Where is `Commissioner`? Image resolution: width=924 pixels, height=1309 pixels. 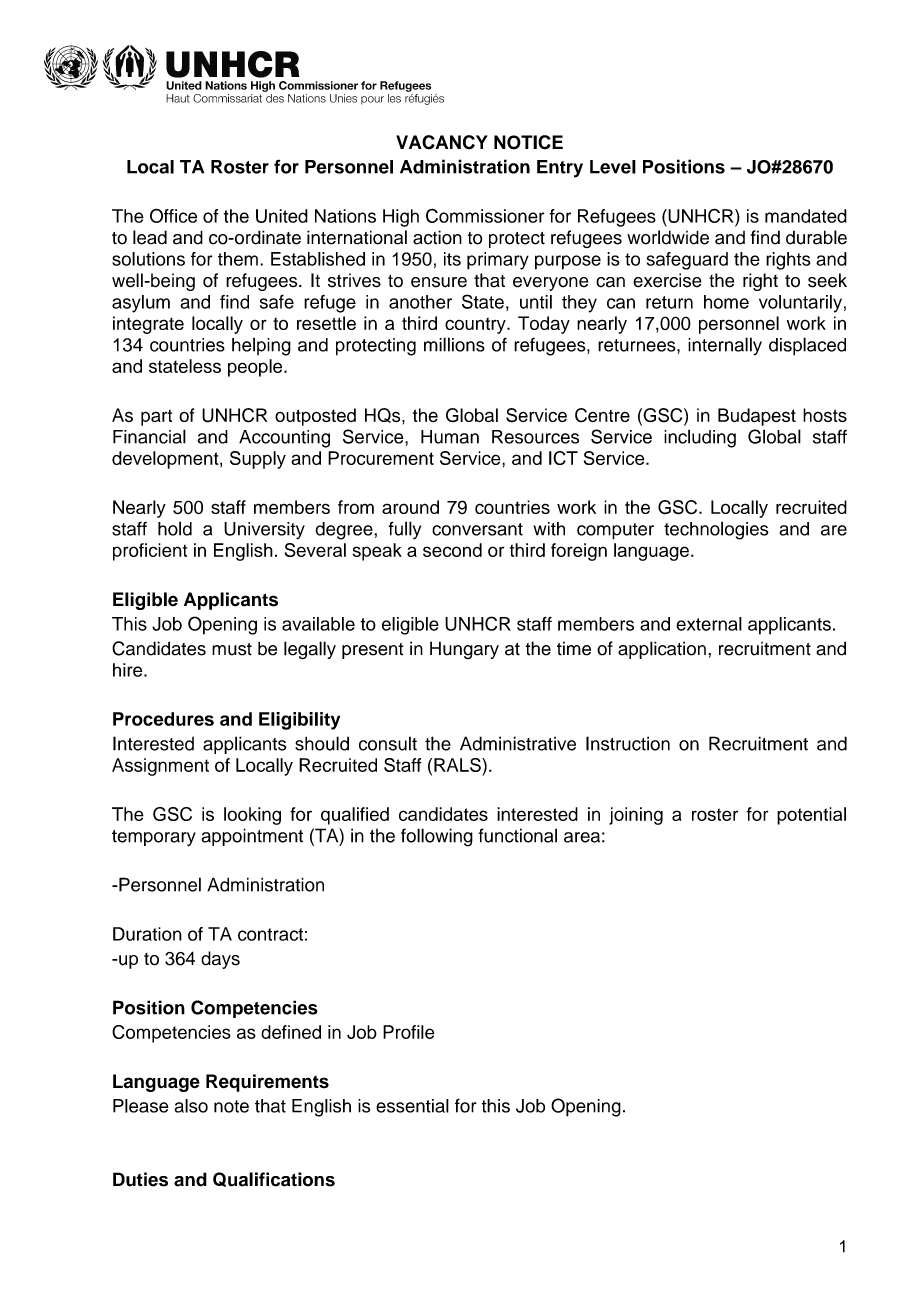 Commissioner is located at coordinates (485, 215).
